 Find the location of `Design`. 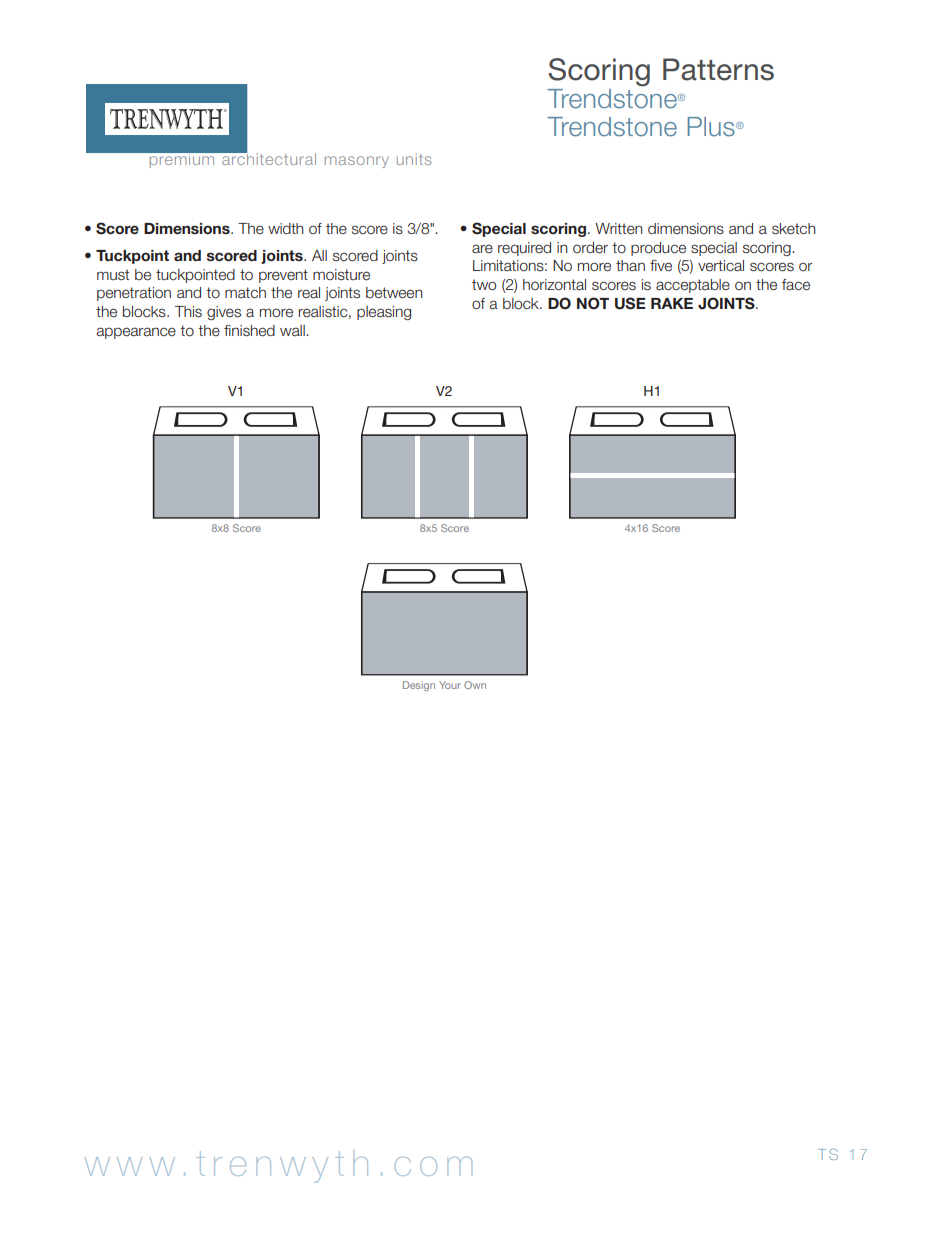

Design is located at coordinates (419, 686).
